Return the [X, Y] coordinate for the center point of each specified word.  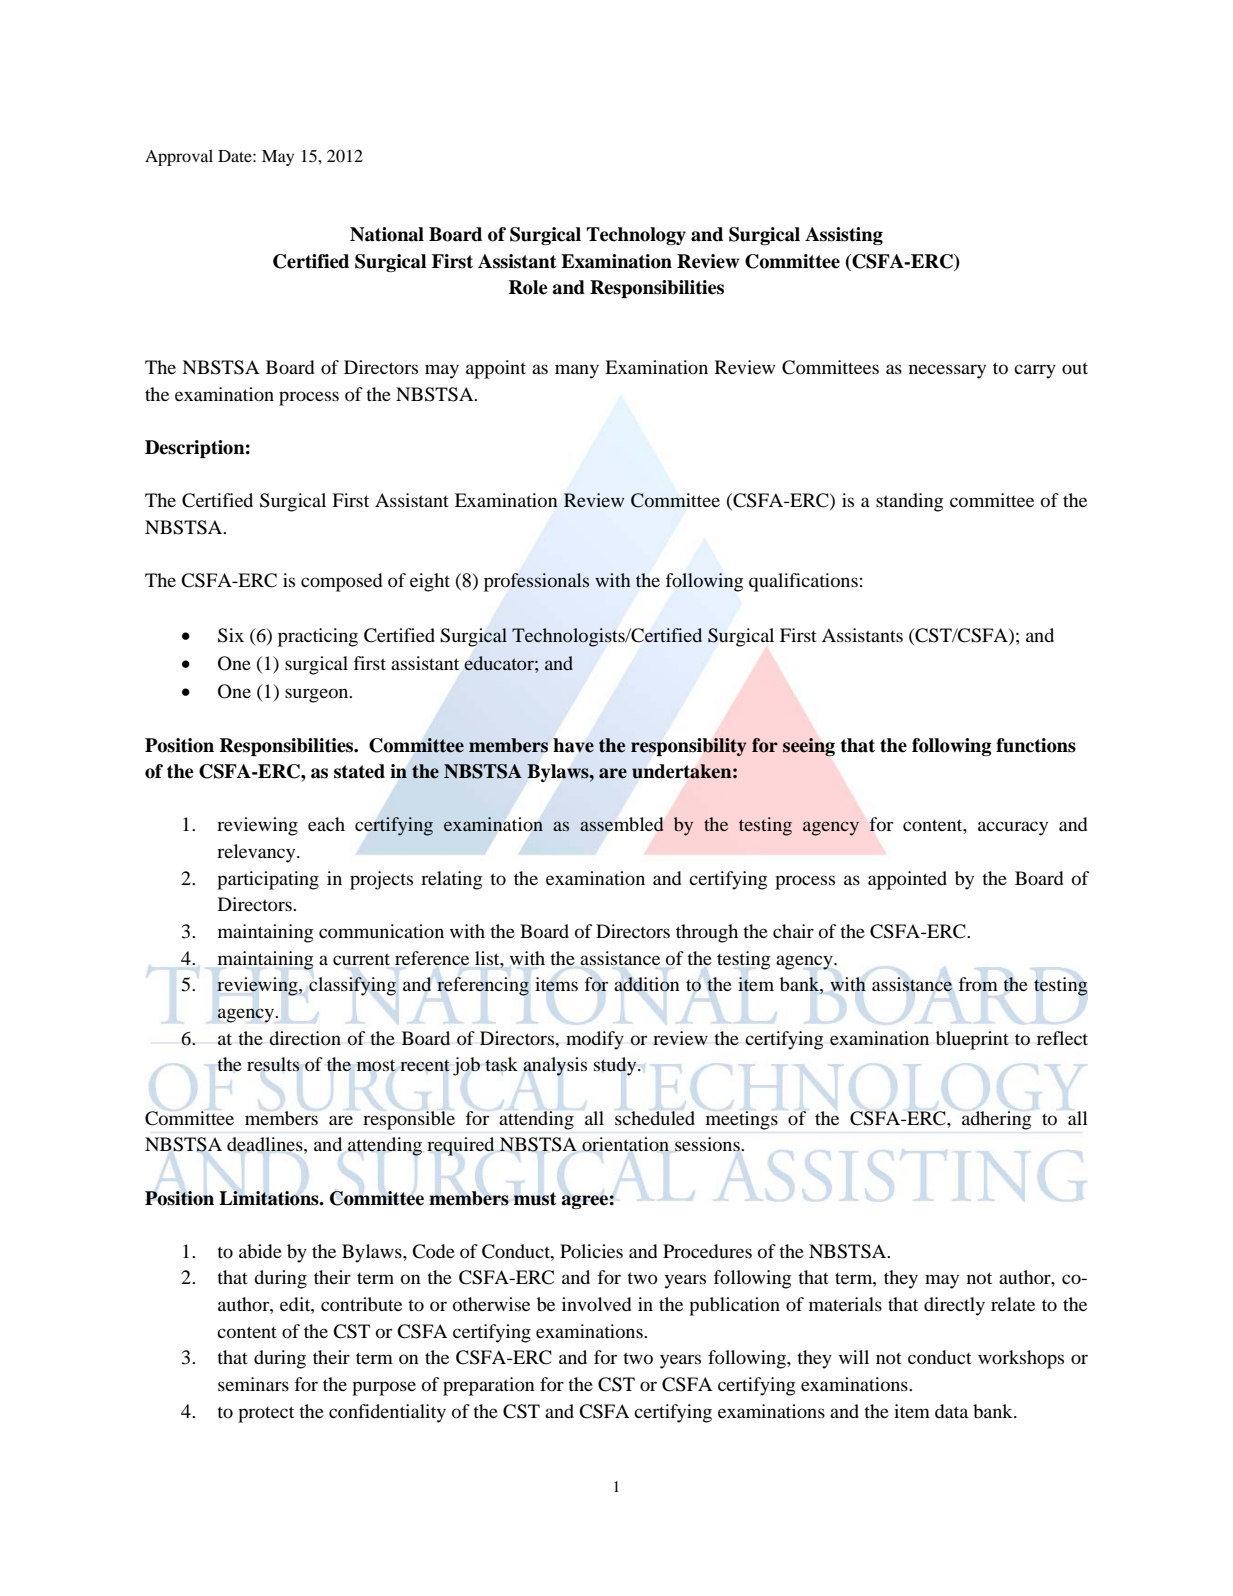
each [326, 824]
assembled [622, 824]
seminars [253, 1384]
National [387, 234]
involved [596, 1304]
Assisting [844, 236]
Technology [636, 236]
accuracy [1013, 828]
